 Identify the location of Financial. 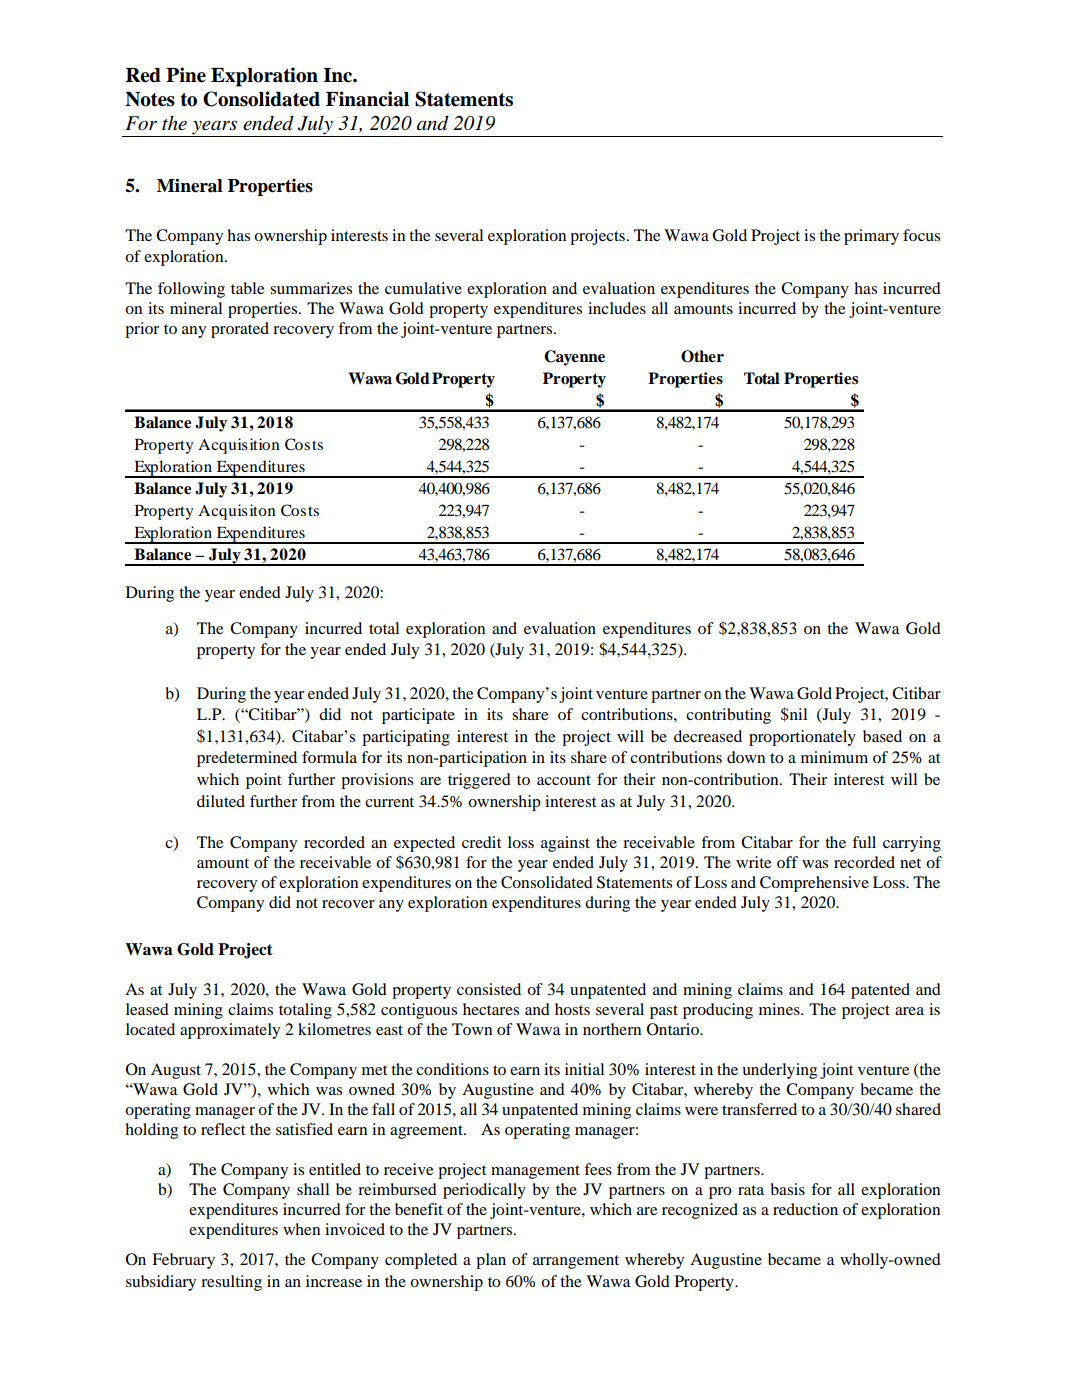
(367, 99).
